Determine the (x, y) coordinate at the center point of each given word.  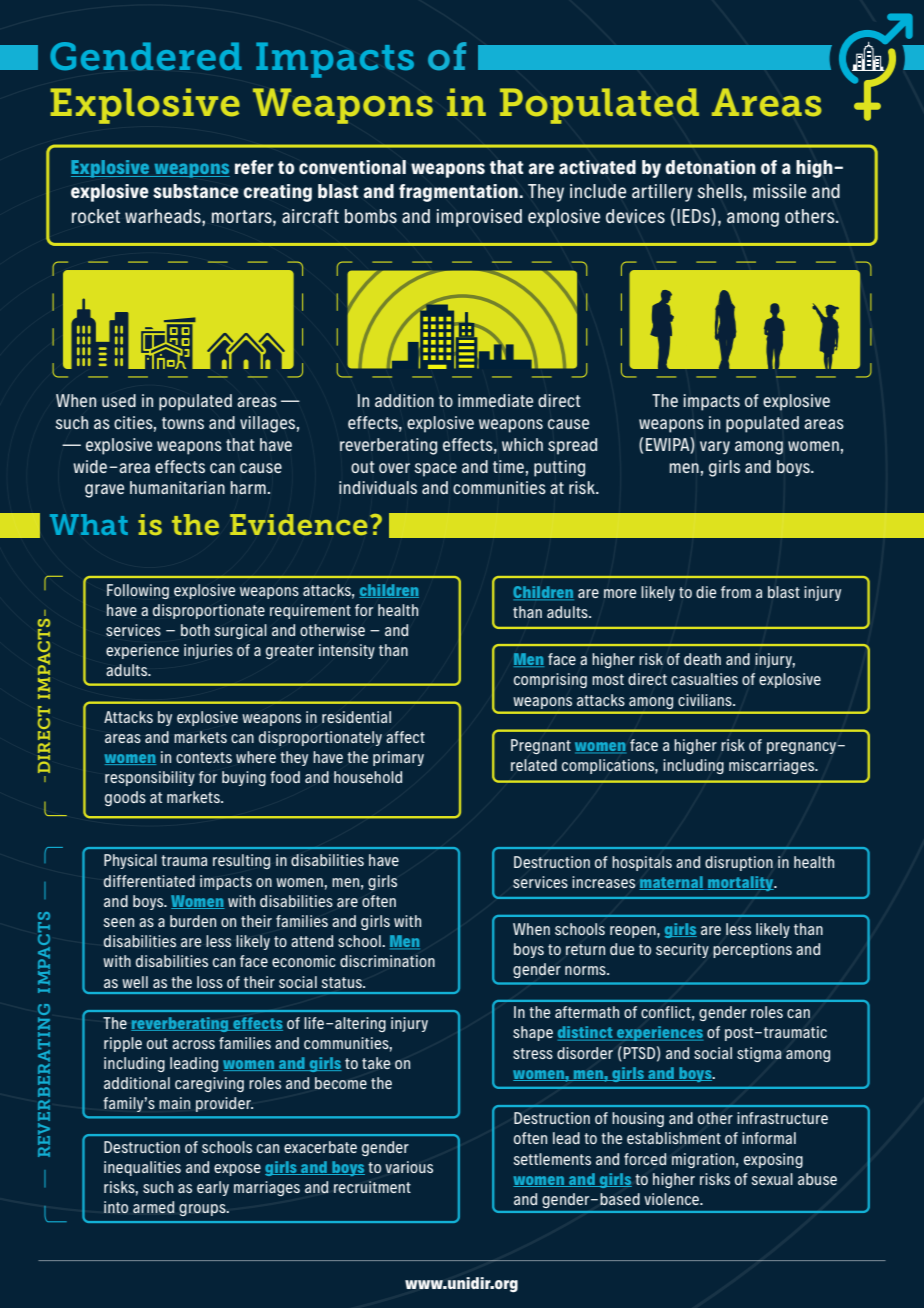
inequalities (142, 1168)
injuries (208, 651)
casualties (704, 679)
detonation (710, 167)
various (409, 1167)
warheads (164, 216)
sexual (772, 1179)
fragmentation (458, 193)
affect (405, 737)
